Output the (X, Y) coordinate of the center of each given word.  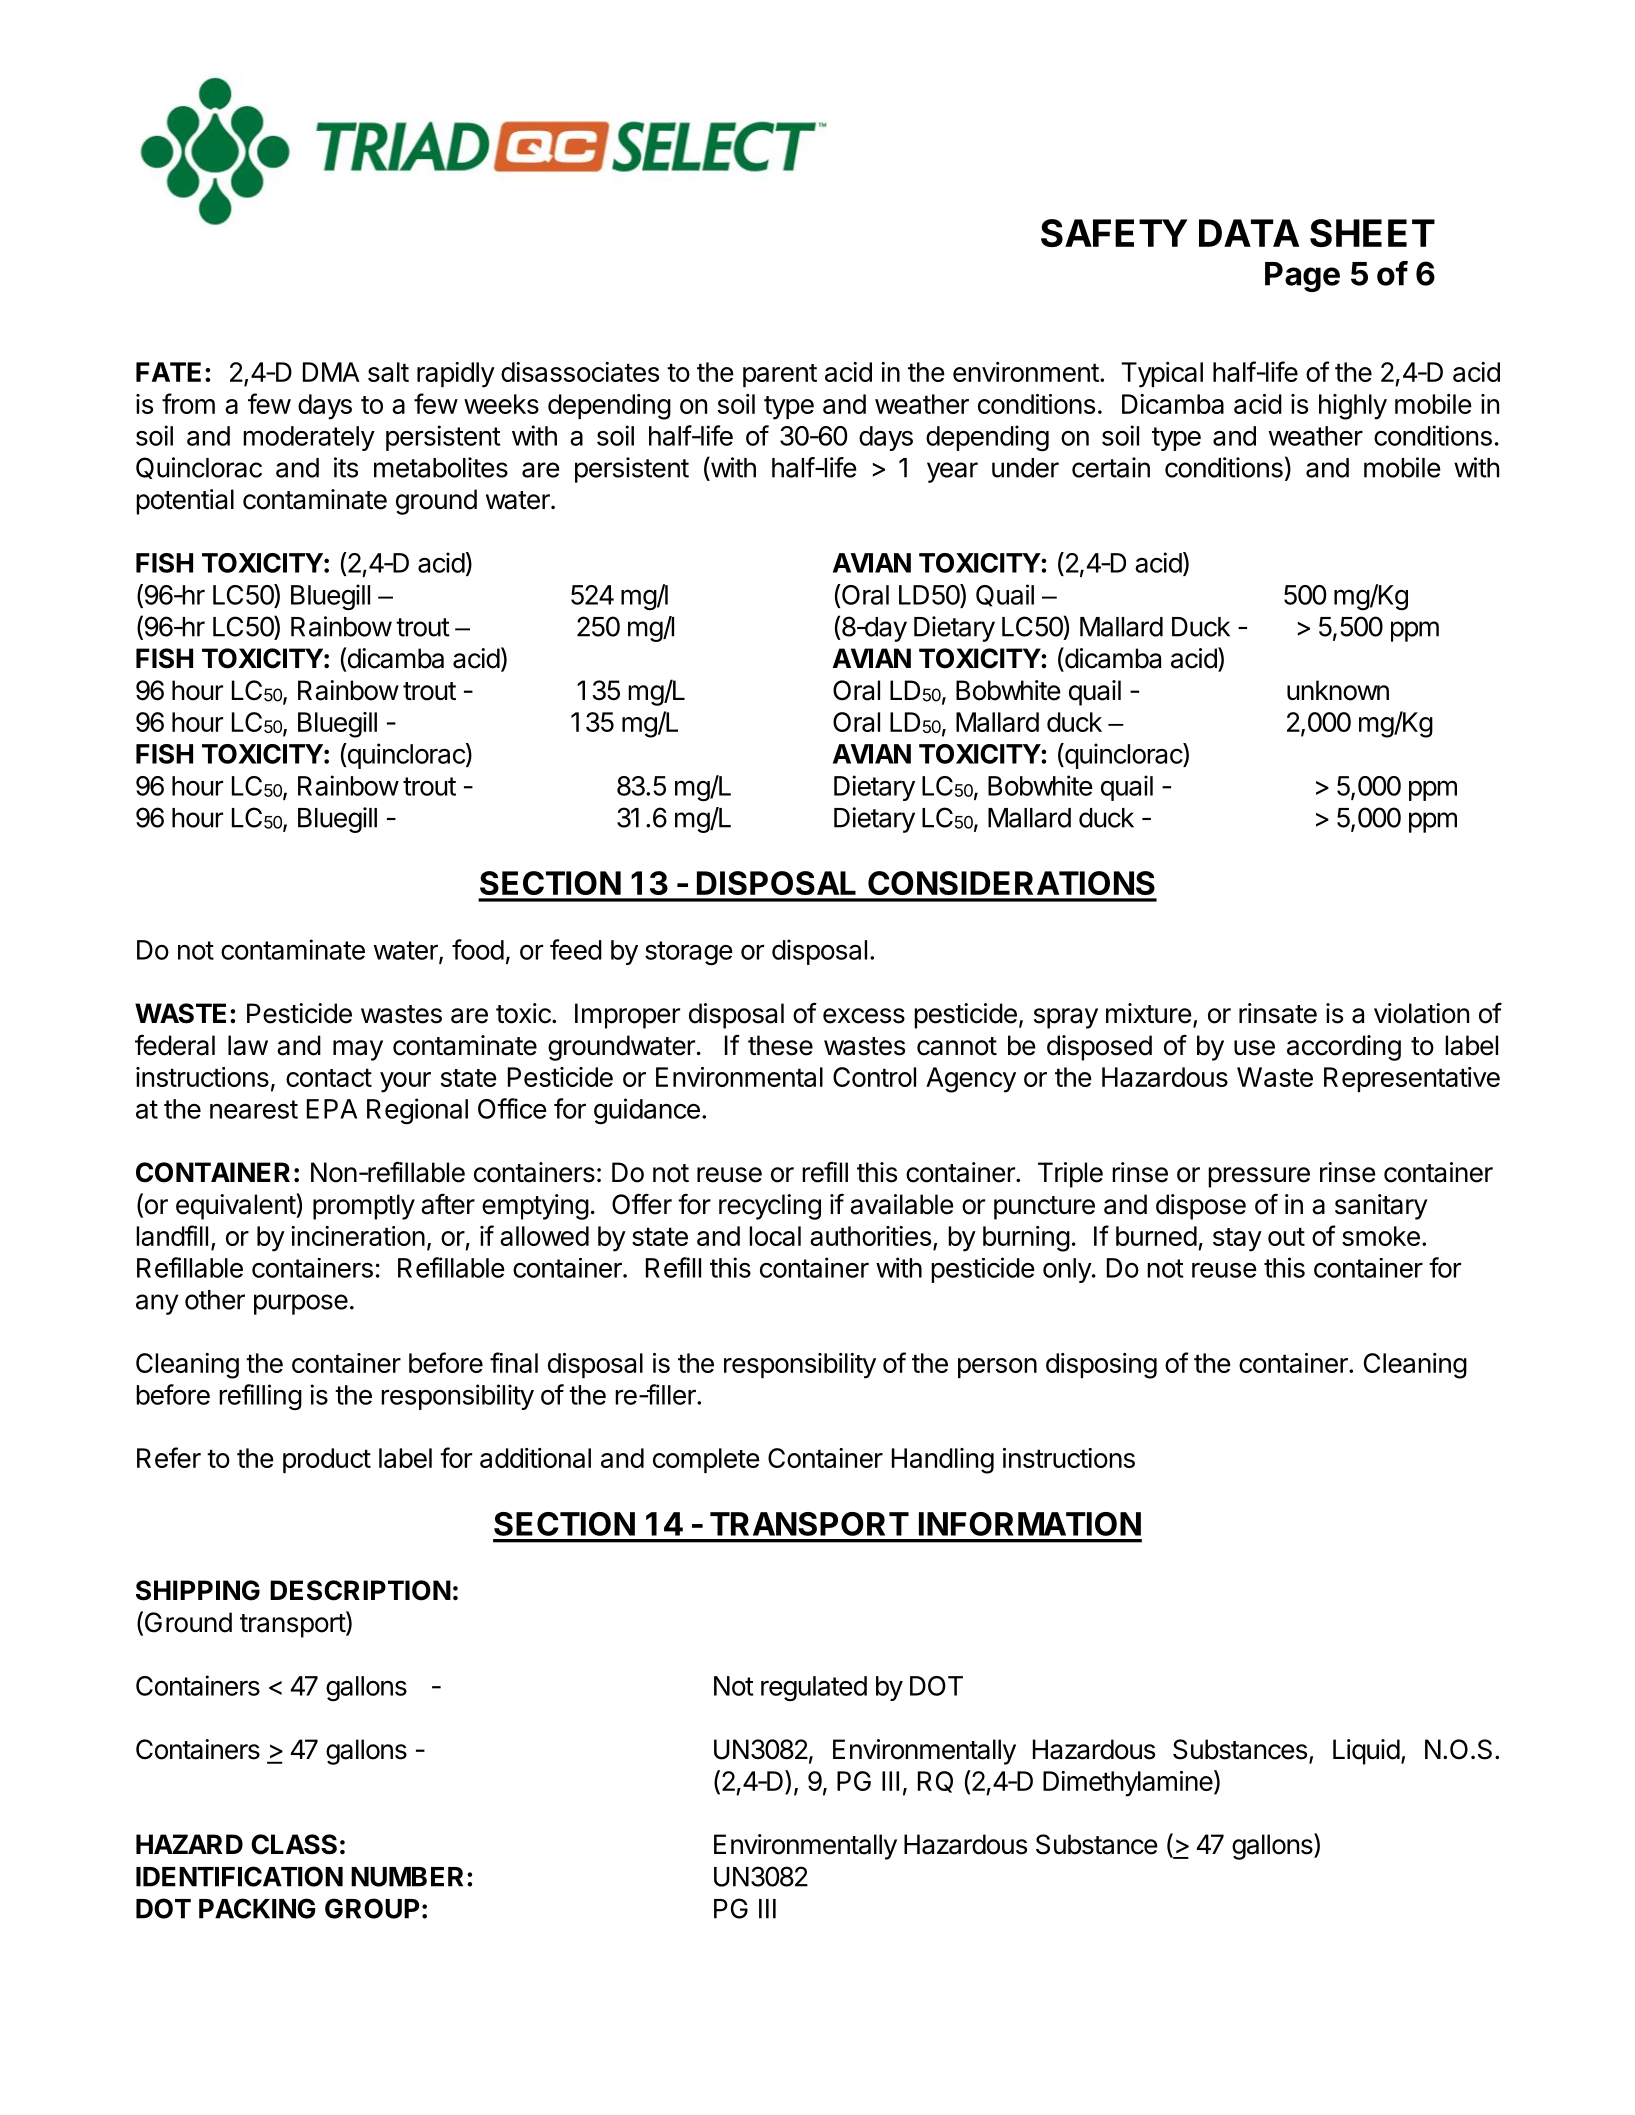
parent (780, 375)
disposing (1101, 1366)
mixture (1149, 1013)
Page (1302, 277)
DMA (331, 372)
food (478, 949)
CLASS (294, 1844)
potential (185, 502)
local (775, 1236)
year (952, 472)
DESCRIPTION (360, 1590)
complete (706, 1460)
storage (689, 953)
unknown (1338, 690)
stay (1237, 1240)
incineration (358, 1236)
